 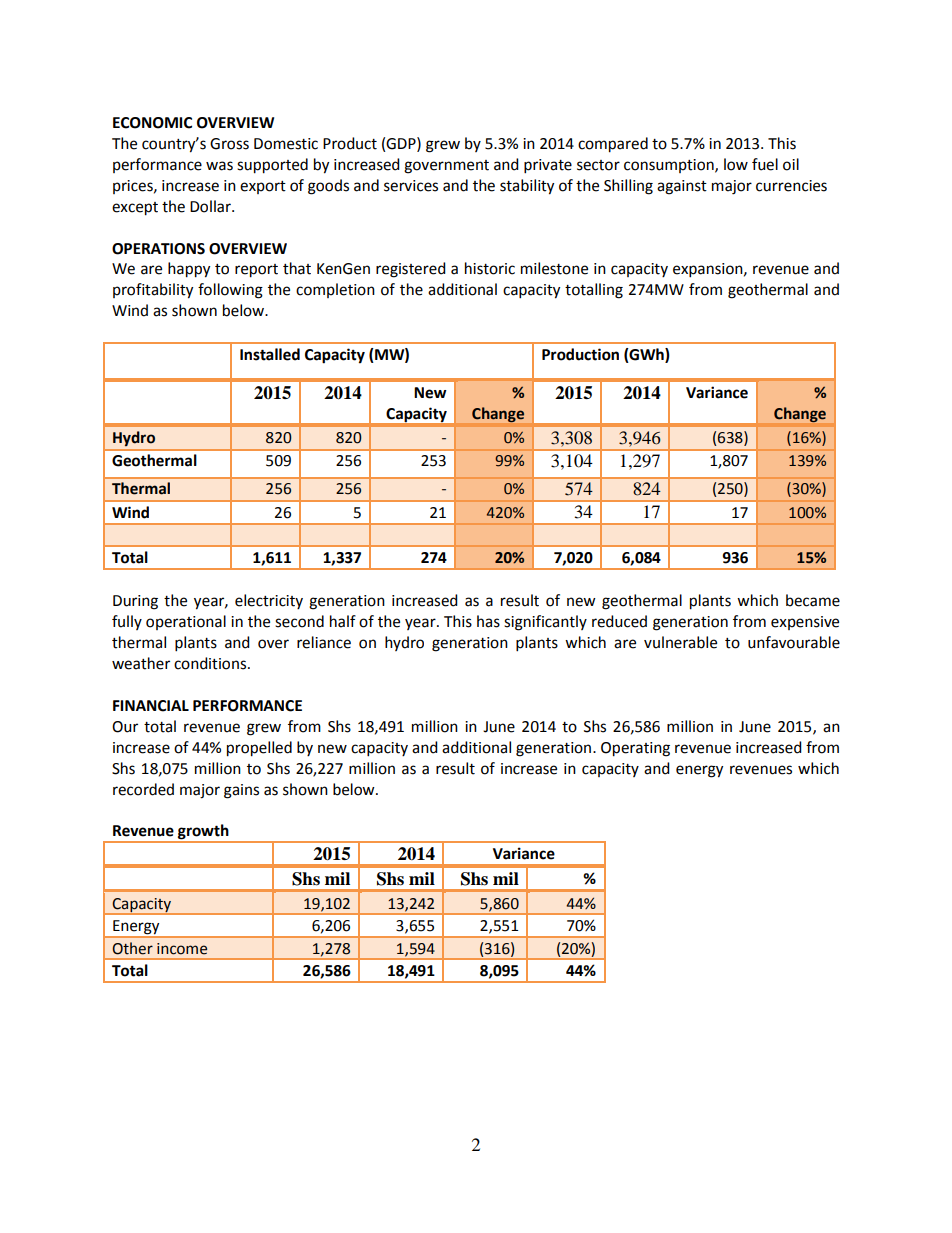 What do you see at coordinates (269, 601) in the screenshot?
I see `electricity` at bounding box center [269, 601].
